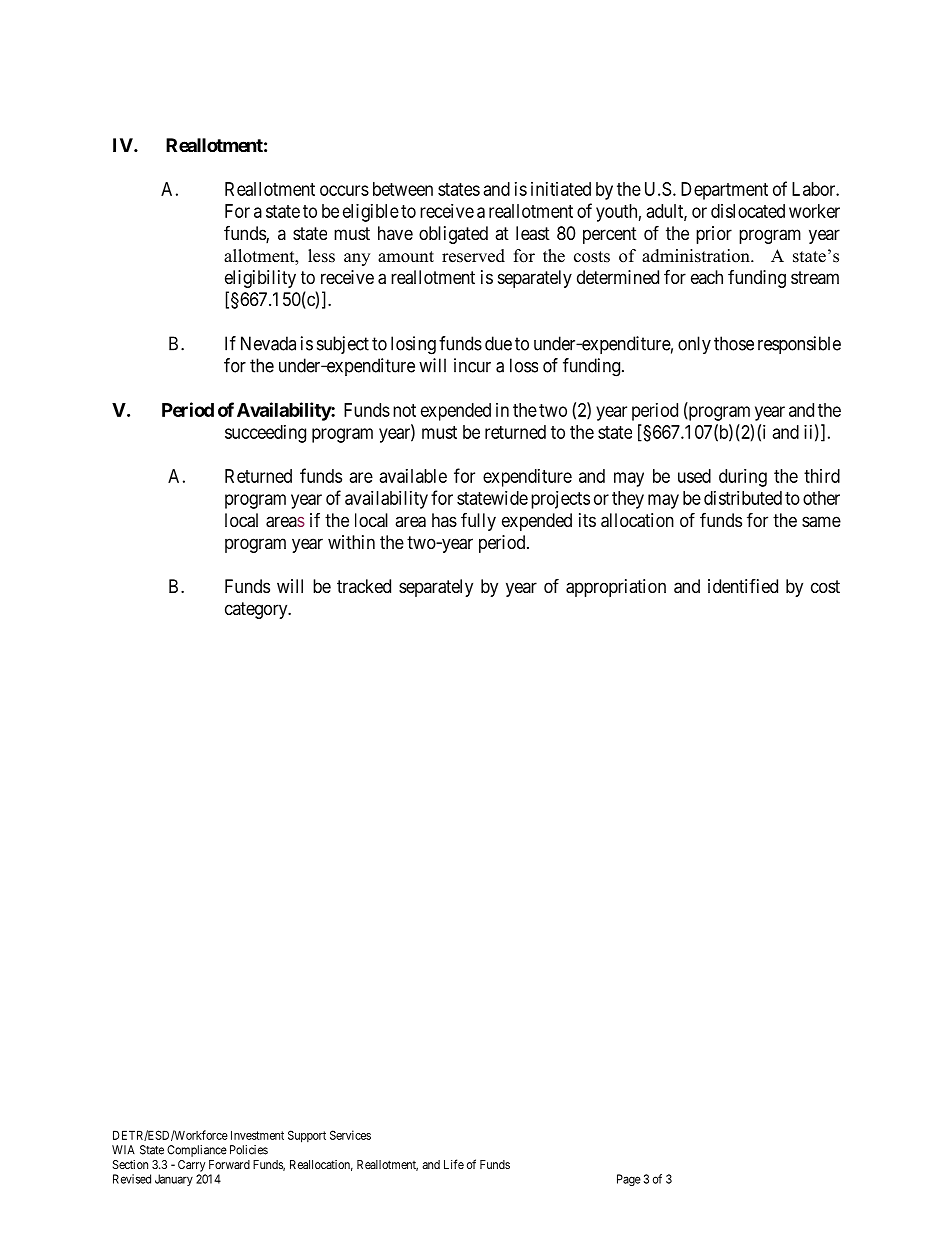 Image resolution: width=952 pixels, height=1233 pixels. Describe the element at coordinates (454, 1164) in the screenshot. I see `Life` at that location.
